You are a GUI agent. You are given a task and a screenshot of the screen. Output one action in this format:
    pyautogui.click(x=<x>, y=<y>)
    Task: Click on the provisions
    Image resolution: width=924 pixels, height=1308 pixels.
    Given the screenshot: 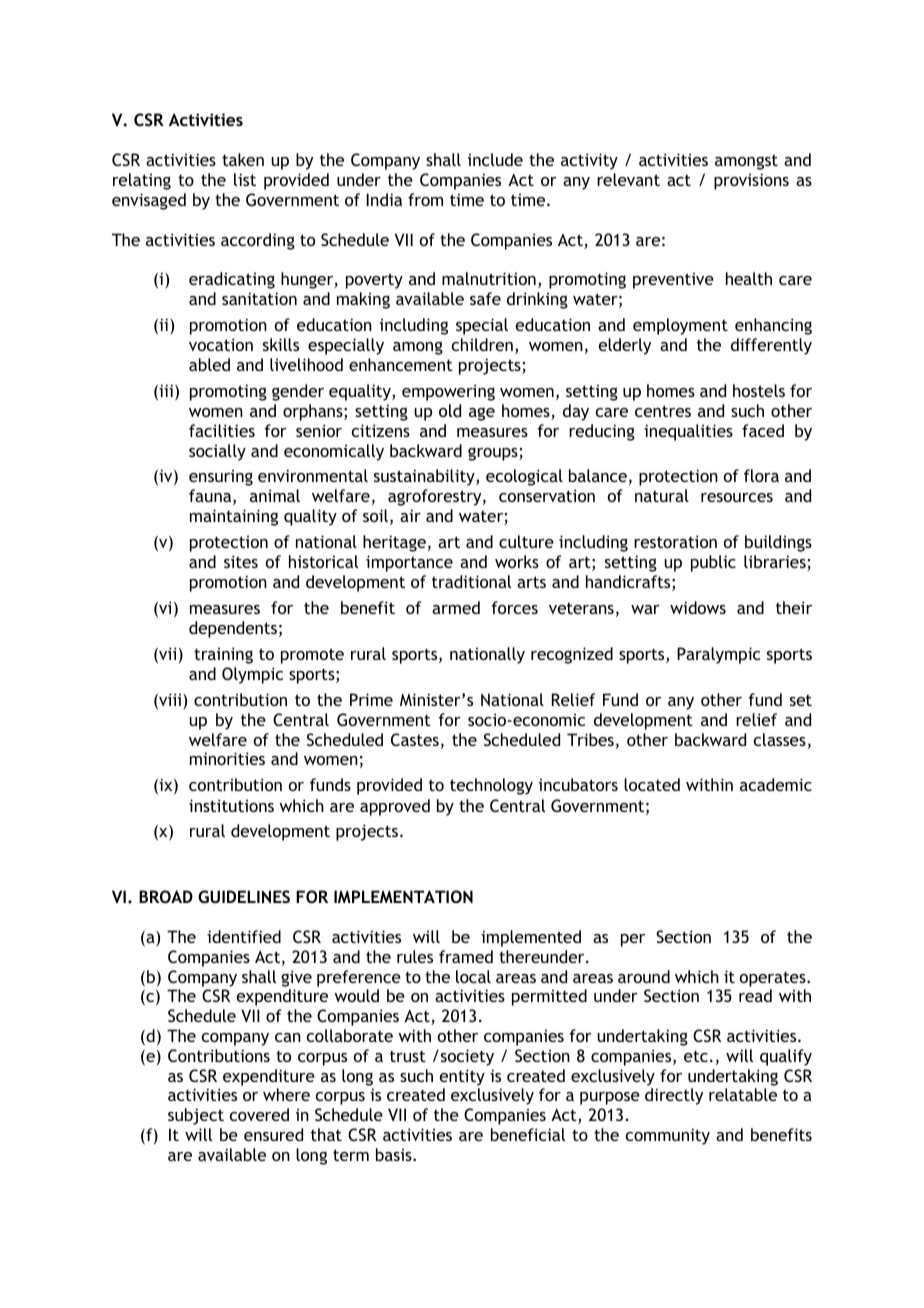 What is the action you would take?
    pyautogui.click(x=751, y=181)
